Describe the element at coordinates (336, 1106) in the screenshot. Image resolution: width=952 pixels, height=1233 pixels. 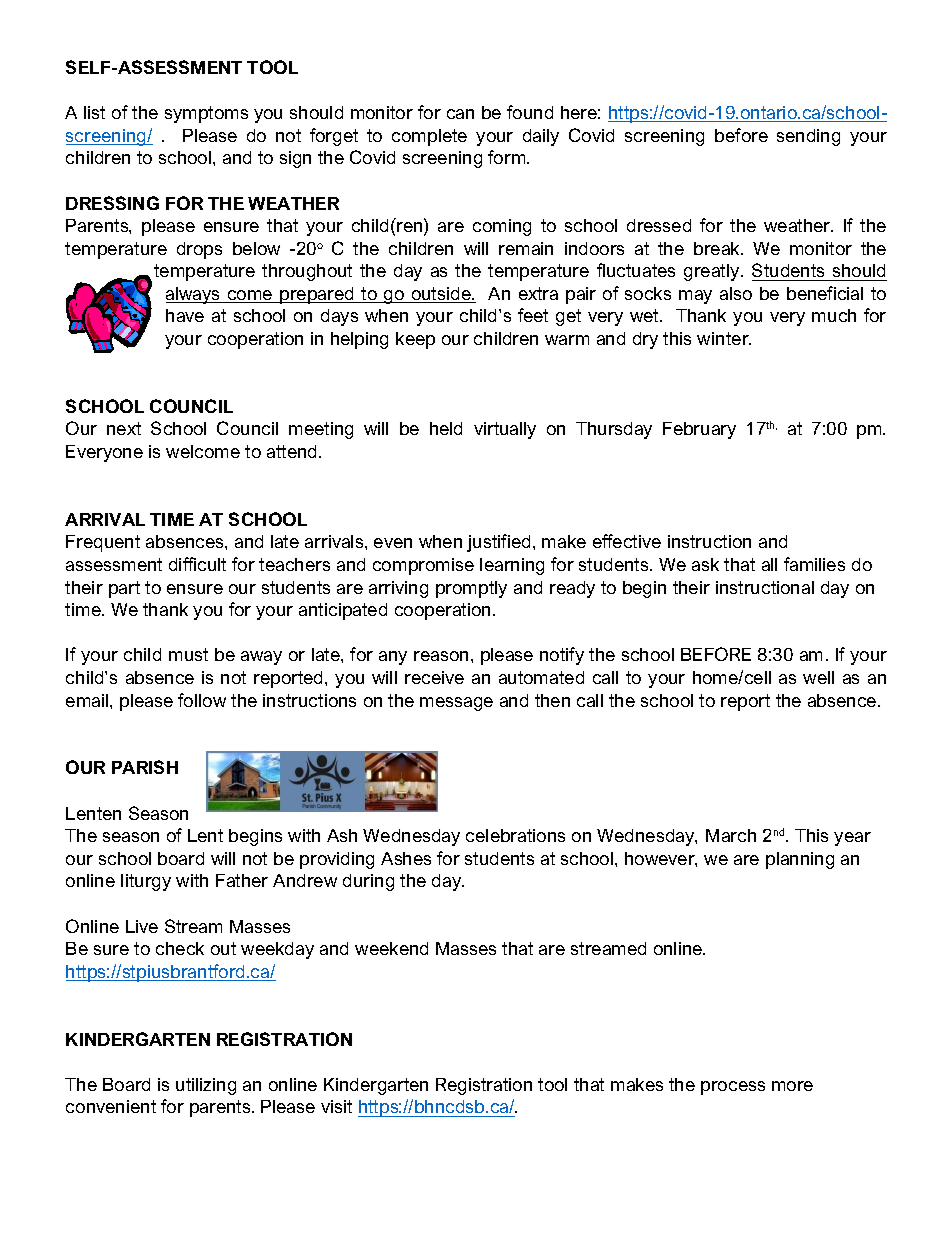
I see `visit` at that location.
